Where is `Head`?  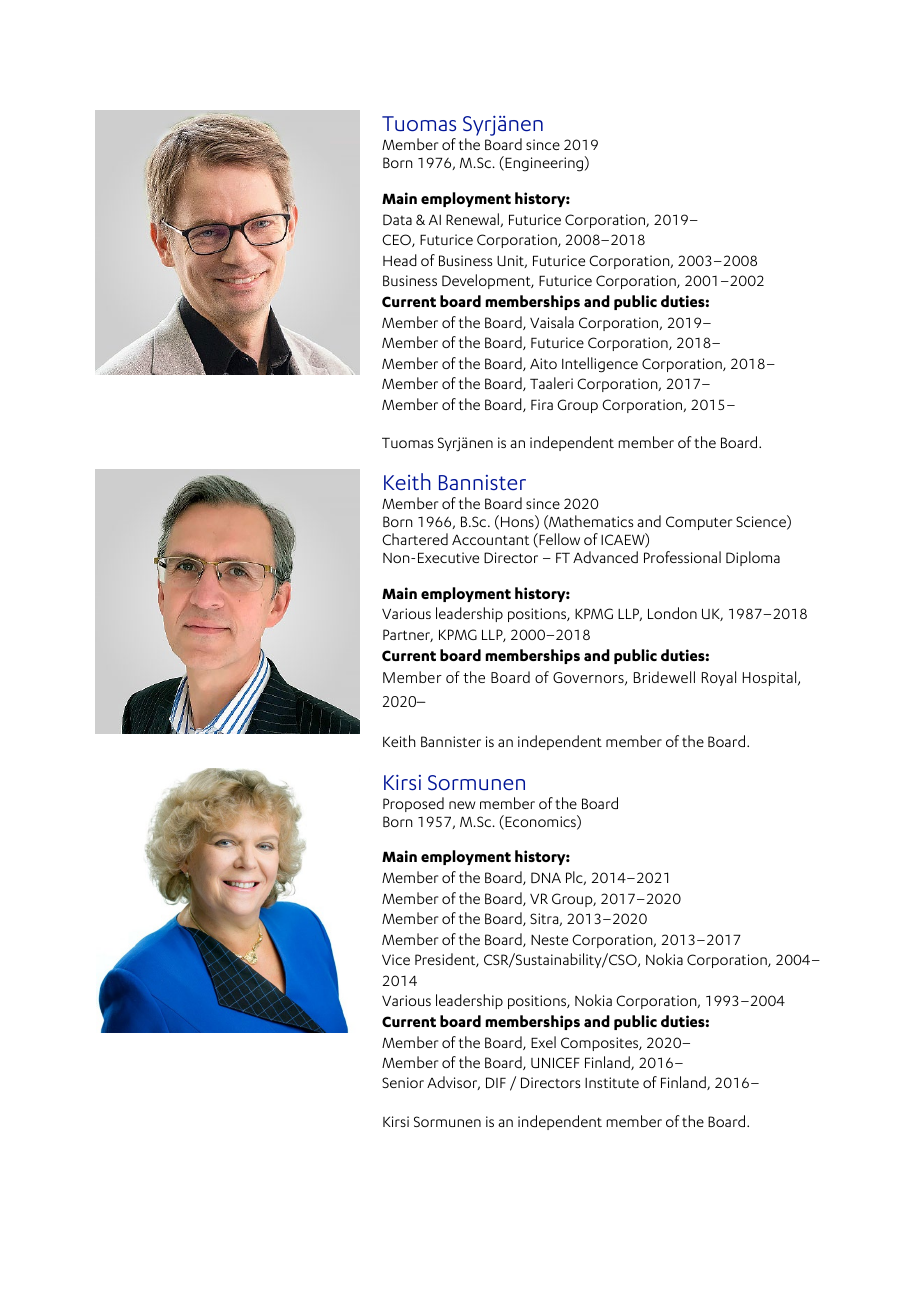
Head is located at coordinates (400, 260).
